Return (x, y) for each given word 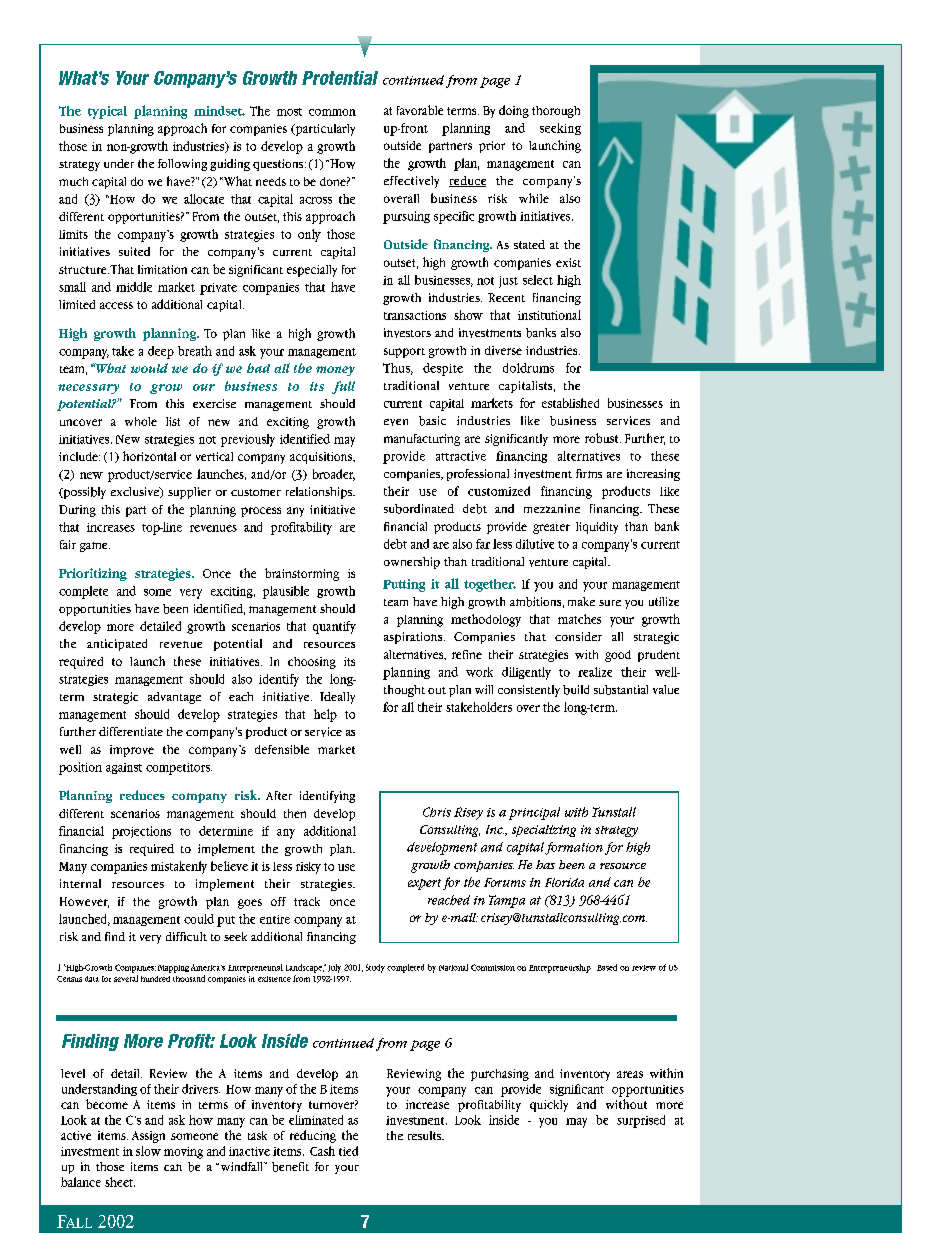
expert (424, 884)
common (332, 112)
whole (141, 421)
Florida (564, 882)
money (335, 371)
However (84, 902)
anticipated (117, 645)
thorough (556, 112)
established (570, 403)
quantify (334, 627)
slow (148, 1151)
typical (107, 112)
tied (348, 1151)
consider (578, 636)
